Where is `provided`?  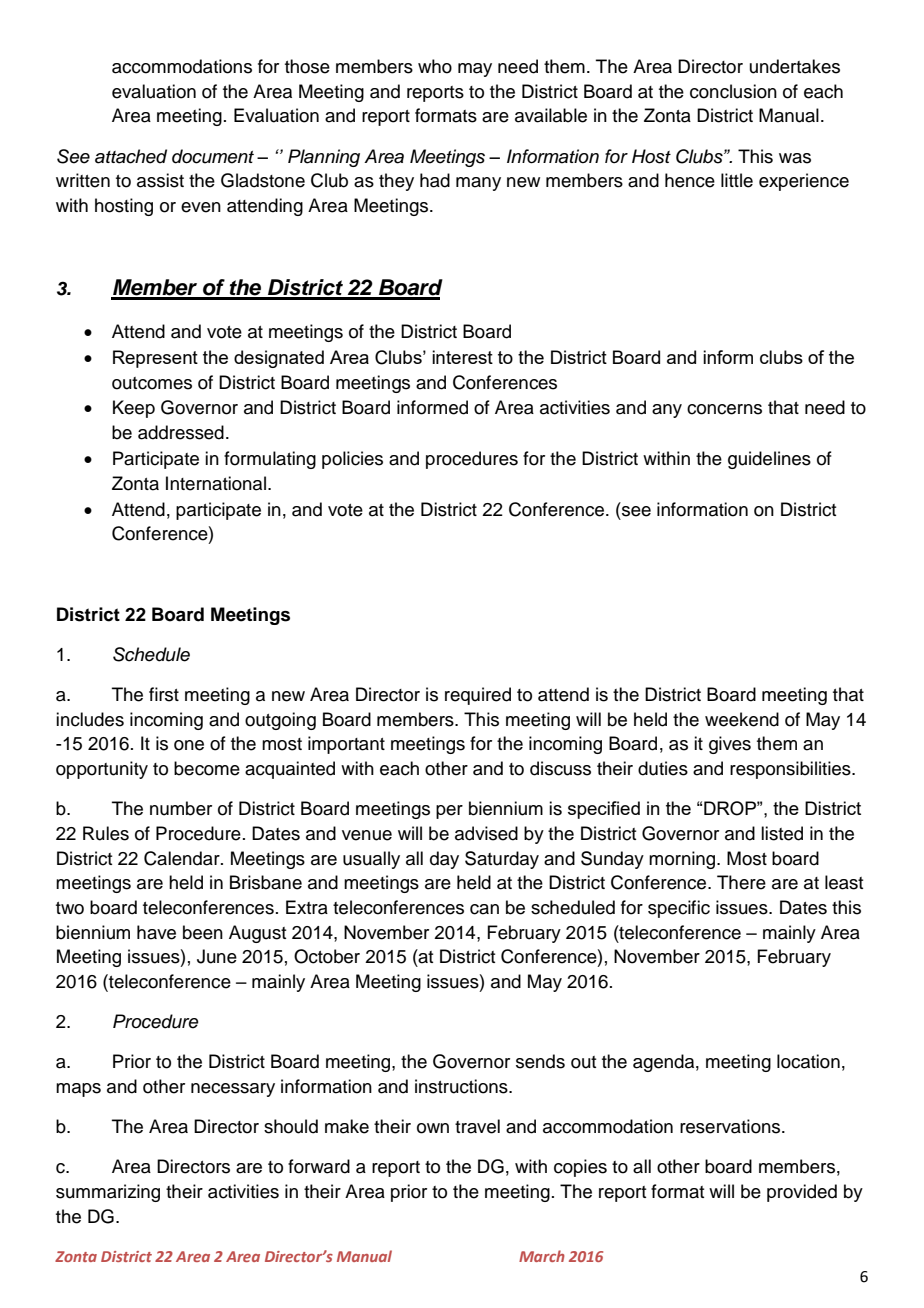
provided is located at coordinates (802, 1193).
